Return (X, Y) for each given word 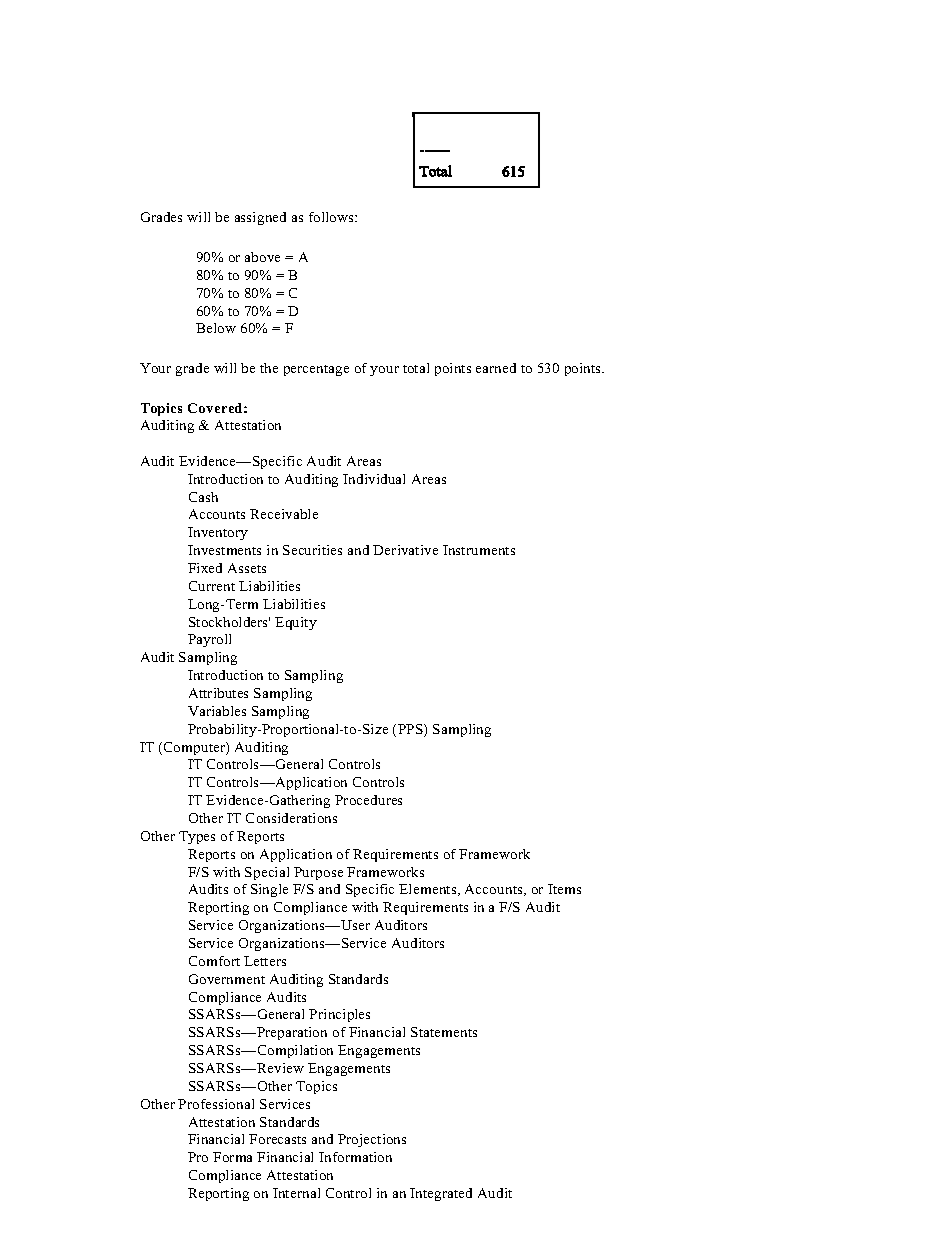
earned (496, 368)
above (262, 257)
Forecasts (277, 1139)
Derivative (405, 550)
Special (267, 873)
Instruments (479, 550)
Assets (247, 568)
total (416, 368)
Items (564, 889)
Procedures (368, 800)
